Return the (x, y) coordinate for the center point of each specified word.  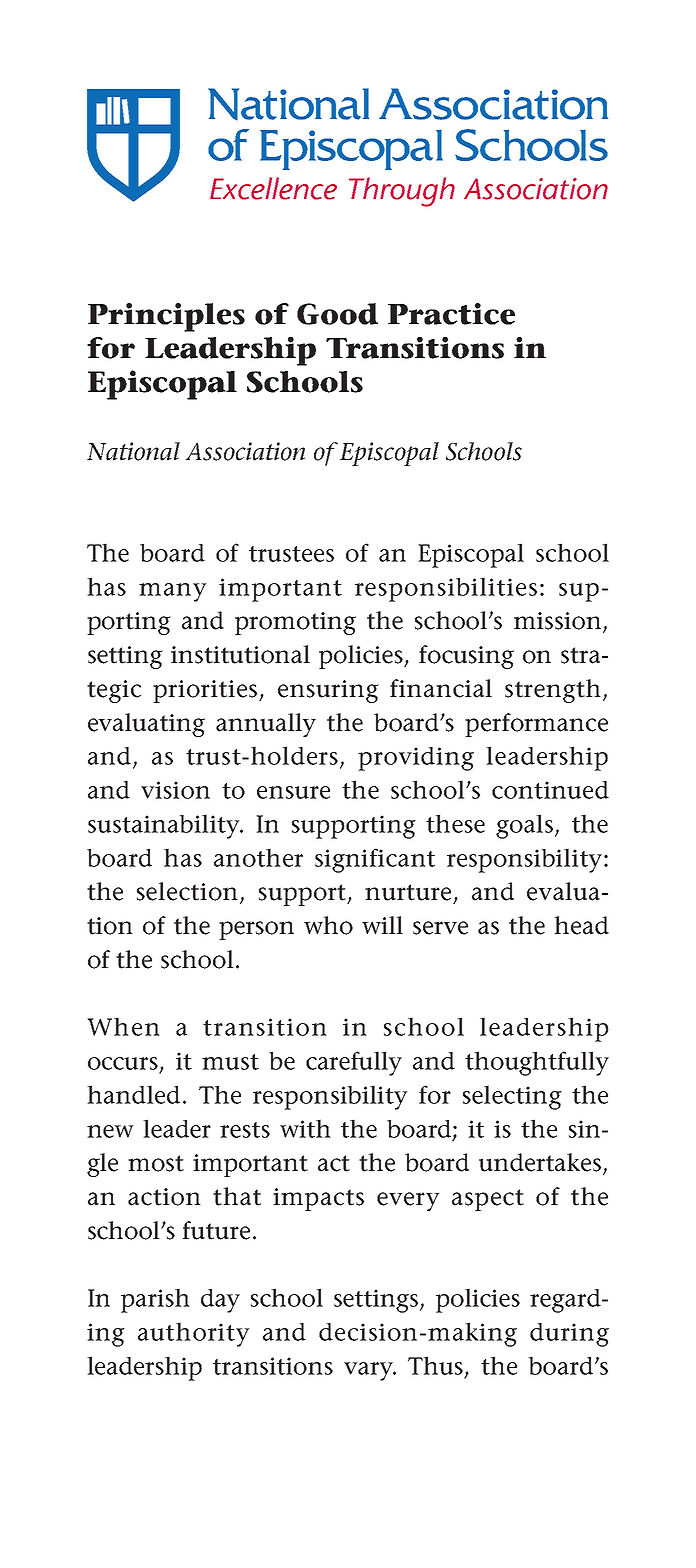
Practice (451, 314)
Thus (437, 1366)
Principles (166, 317)
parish (155, 1300)
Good (337, 314)
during (569, 1335)
